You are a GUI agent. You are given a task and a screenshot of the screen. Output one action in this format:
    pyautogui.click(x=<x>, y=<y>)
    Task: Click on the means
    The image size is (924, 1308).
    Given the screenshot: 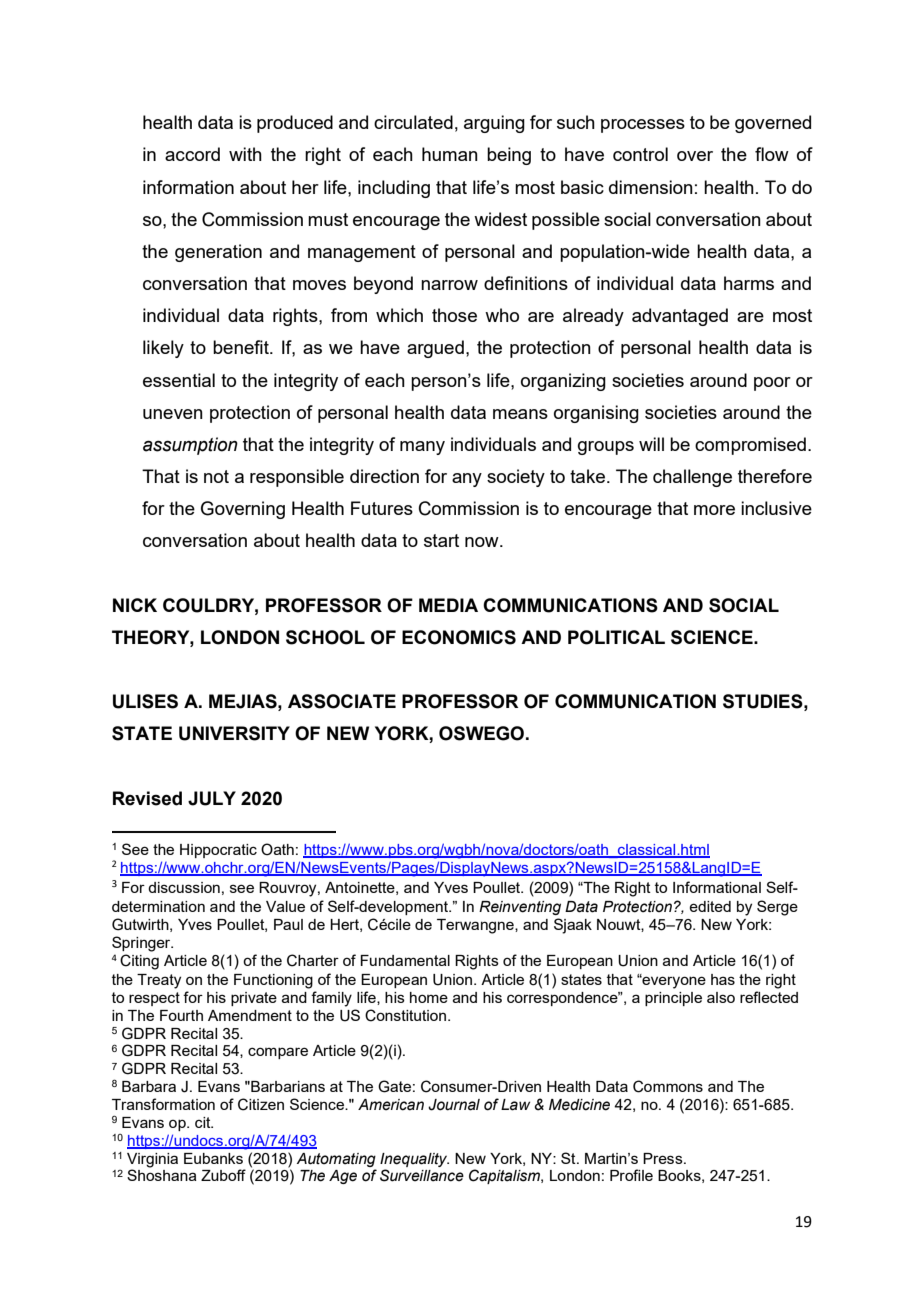 What is the action you would take?
    pyautogui.click(x=520, y=414)
